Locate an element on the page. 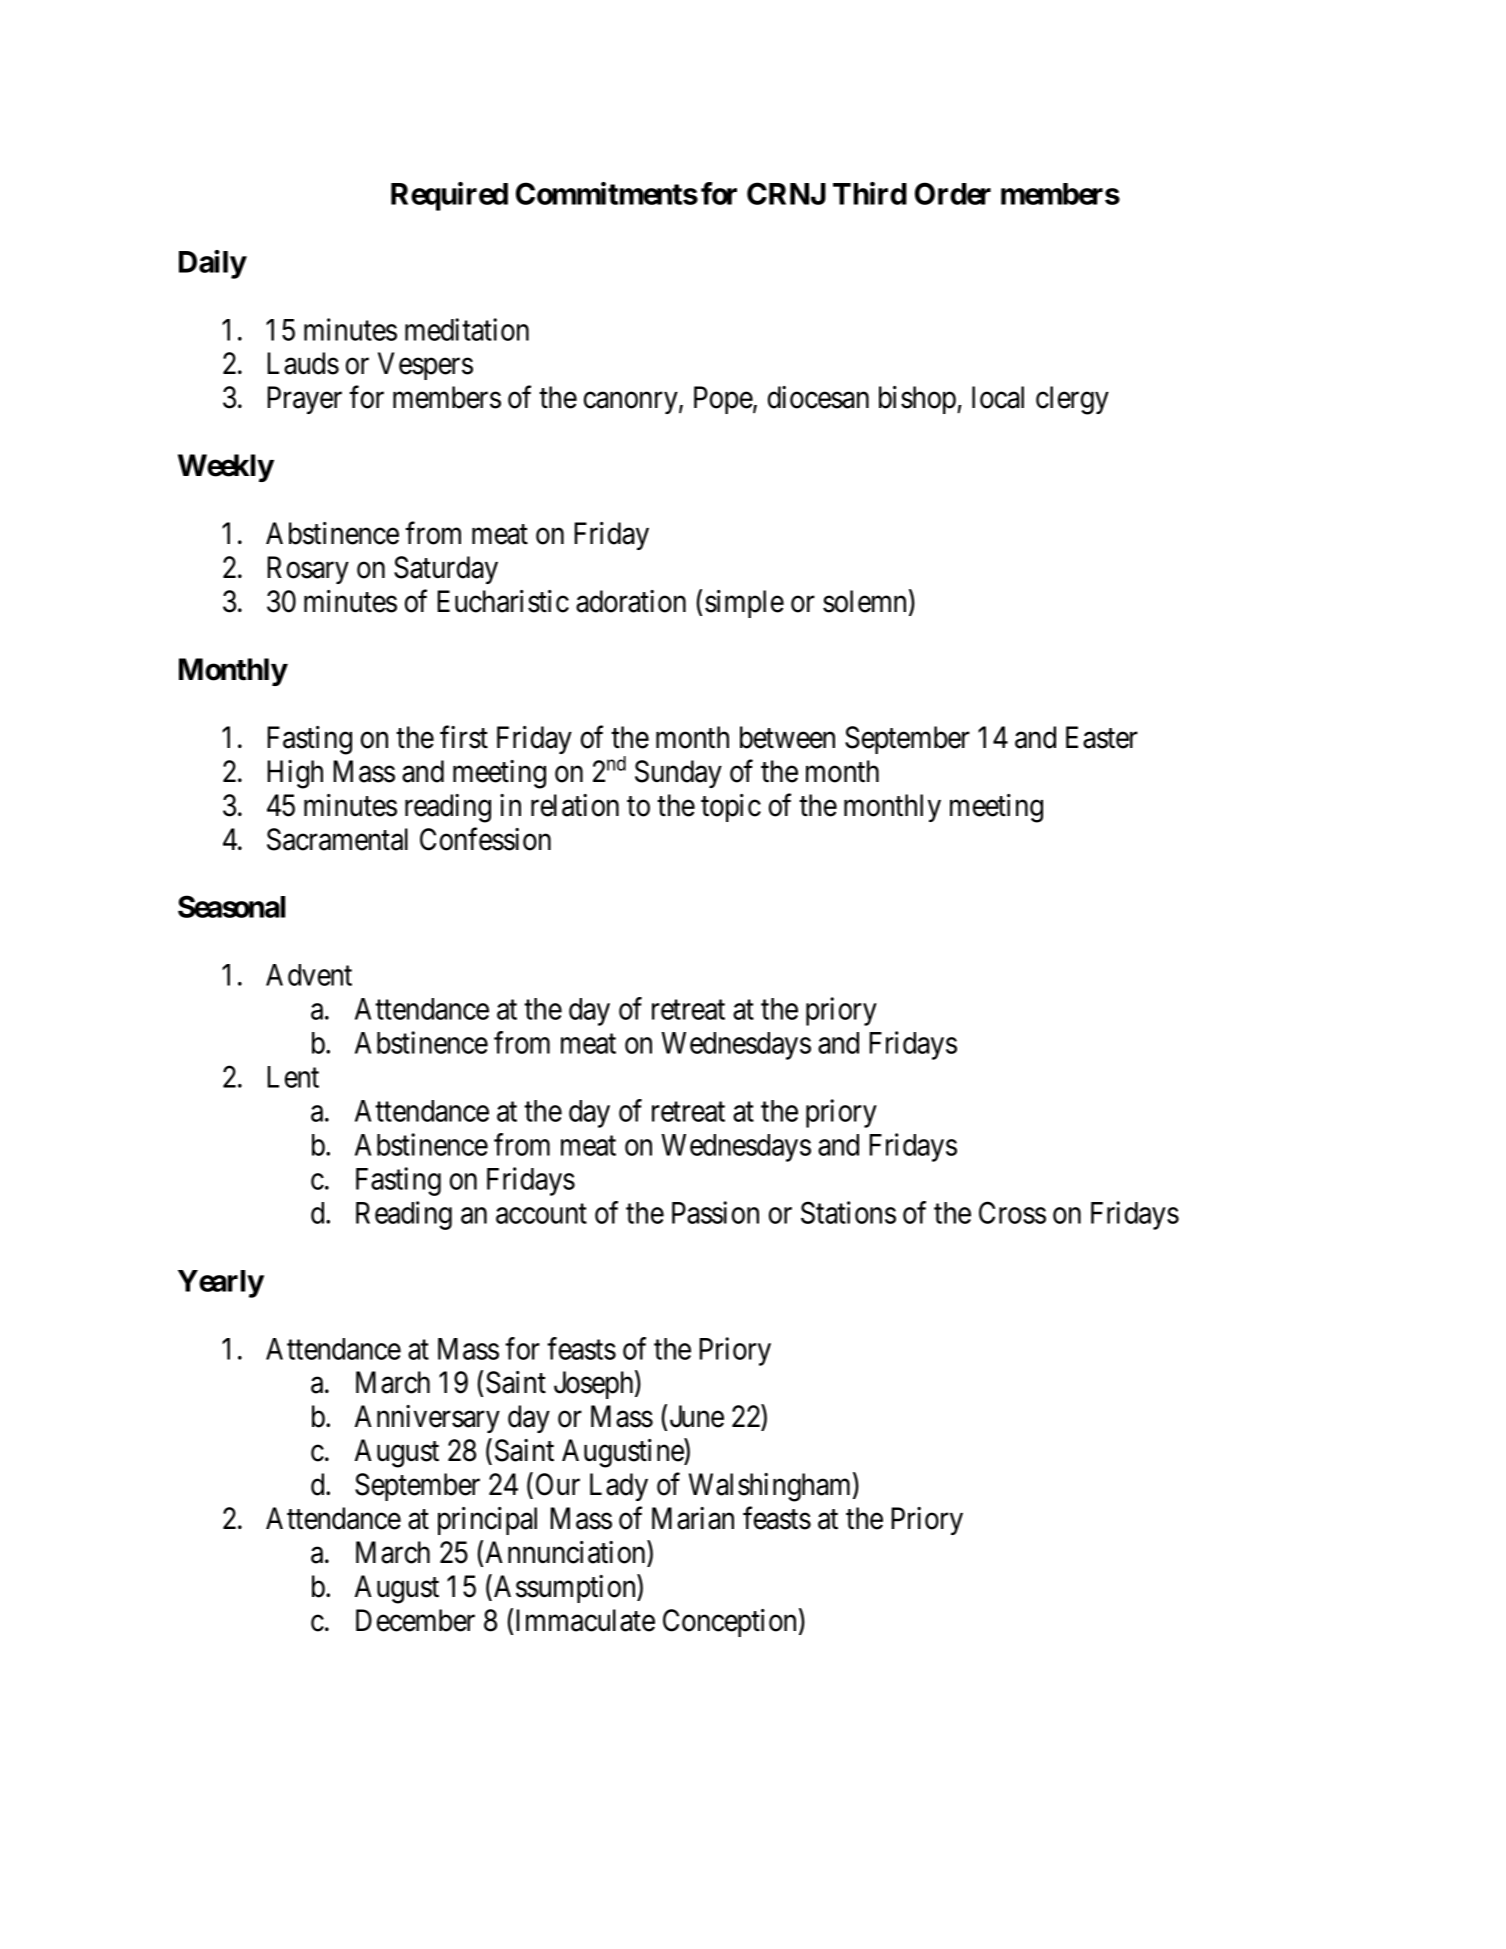 Image resolution: width=1506 pixels, height=1949 pixels. topic is located at coordinates (731, 808).
